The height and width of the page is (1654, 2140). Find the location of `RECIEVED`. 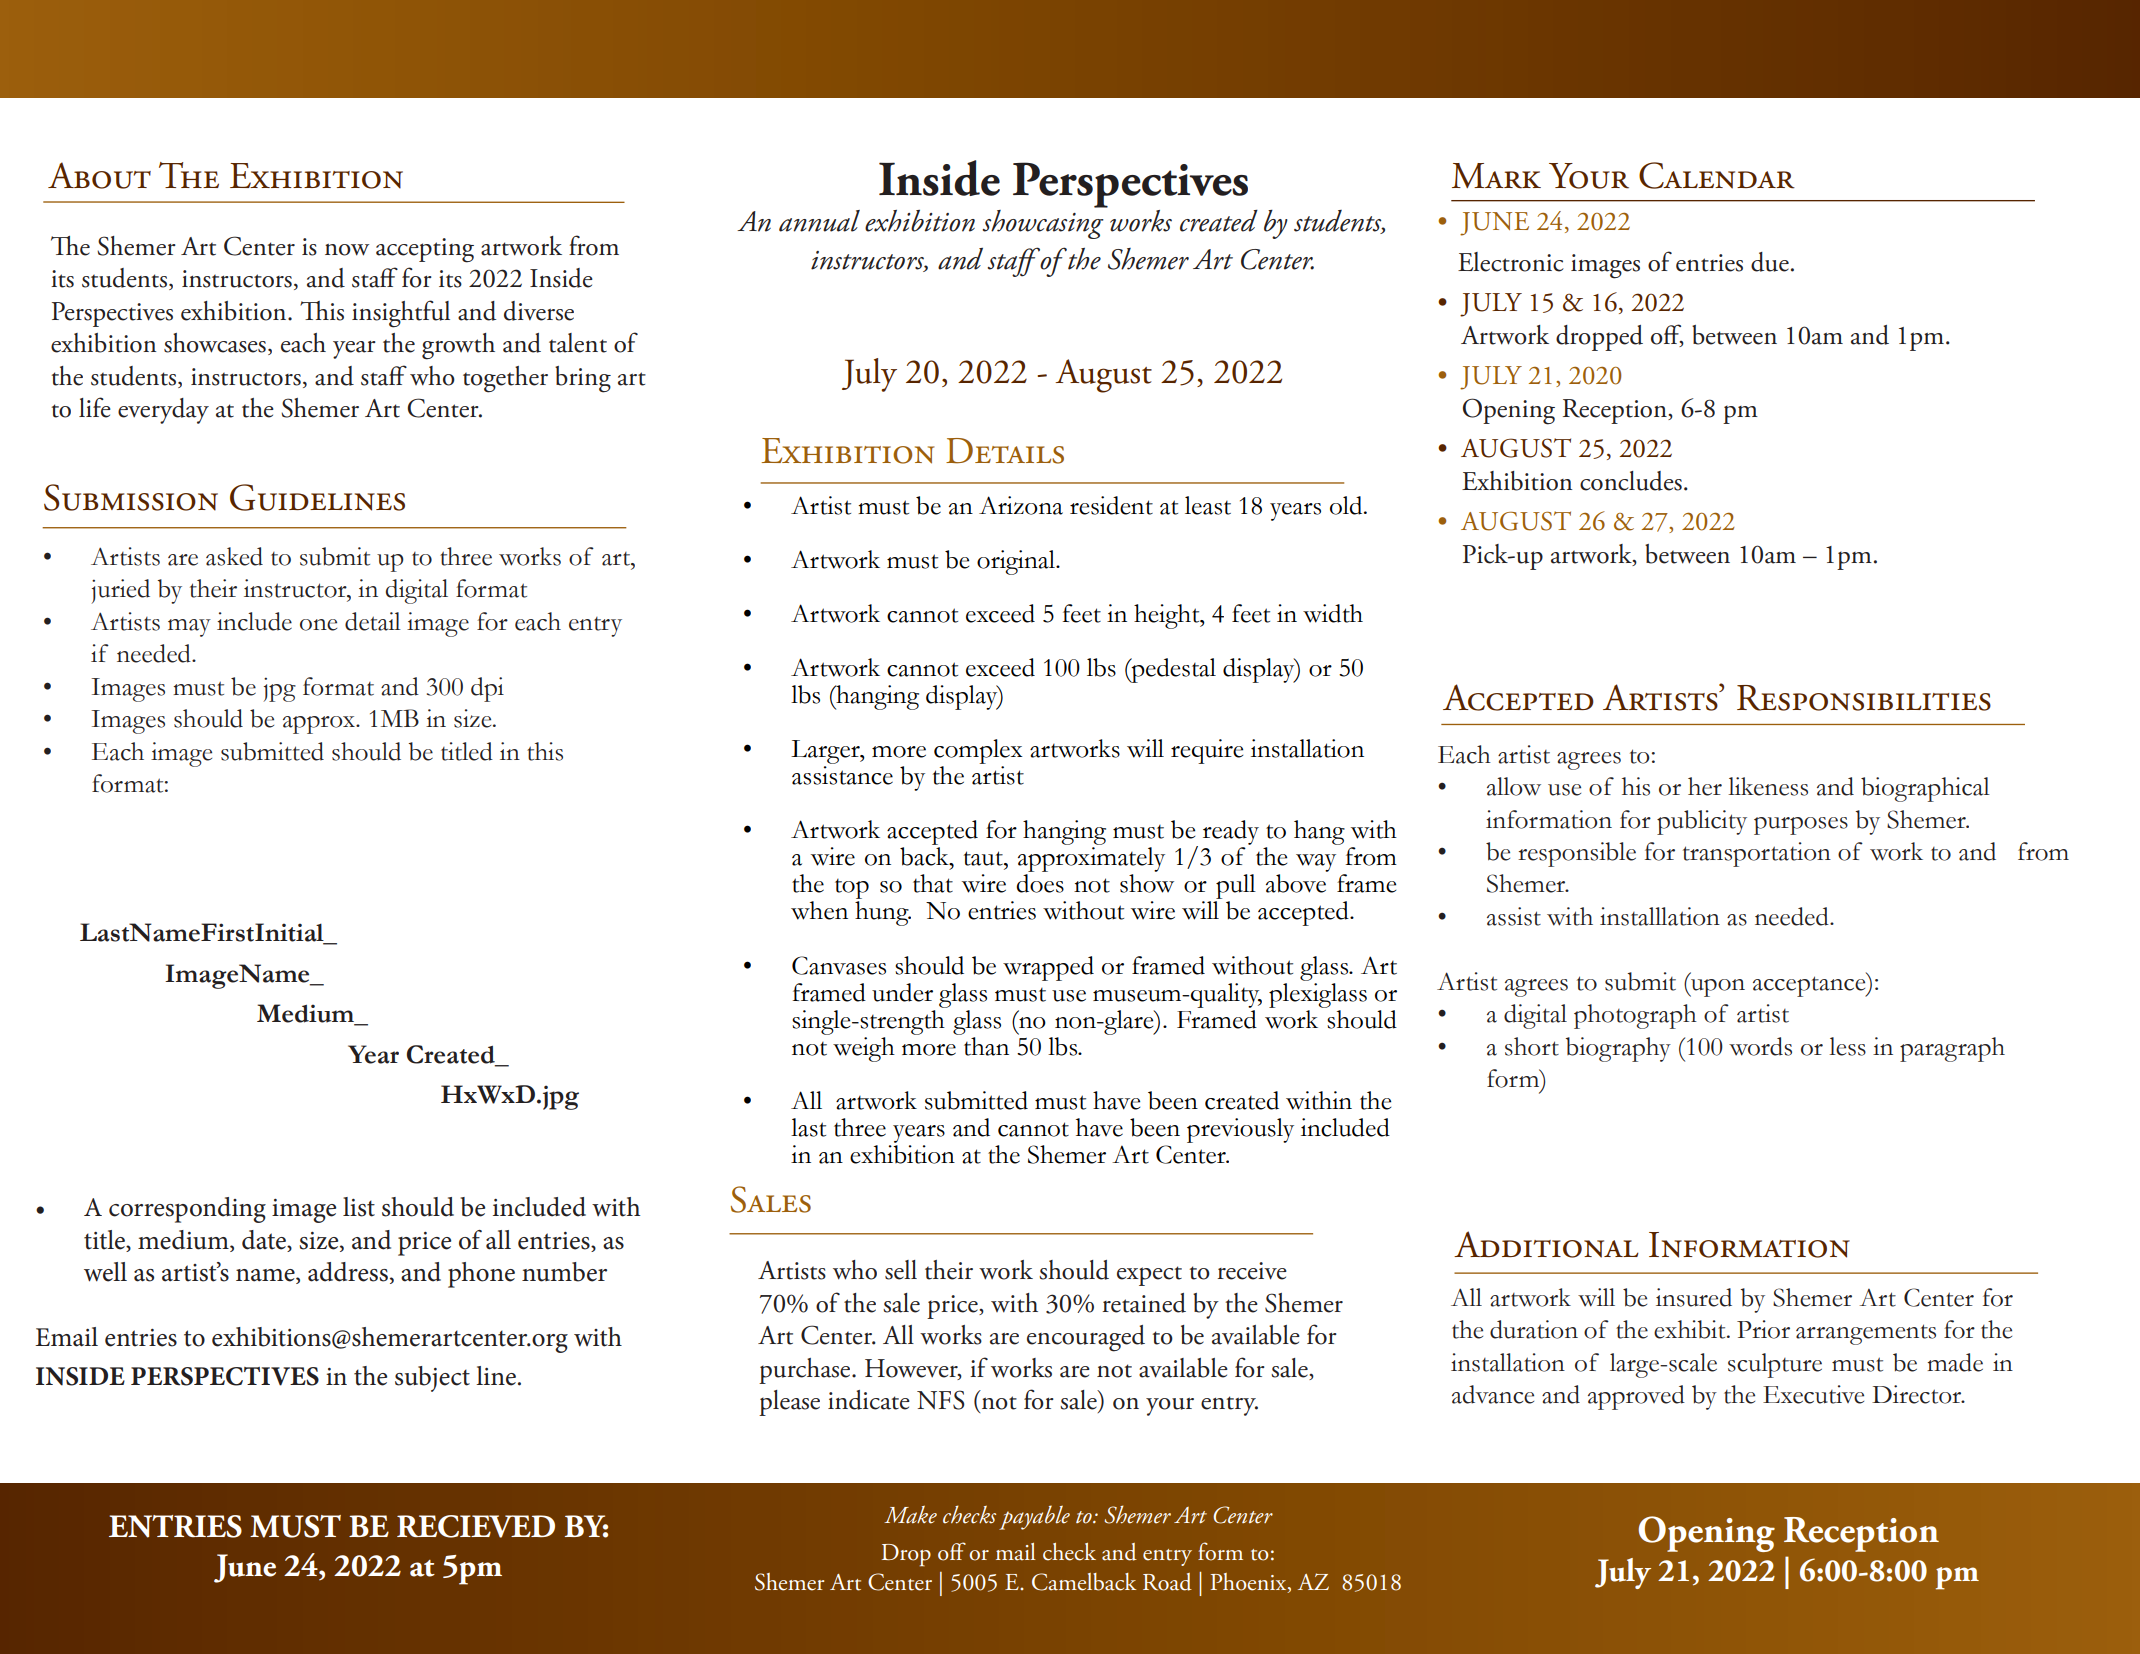

RECIEVED is located at coordinates (476, 1526).
